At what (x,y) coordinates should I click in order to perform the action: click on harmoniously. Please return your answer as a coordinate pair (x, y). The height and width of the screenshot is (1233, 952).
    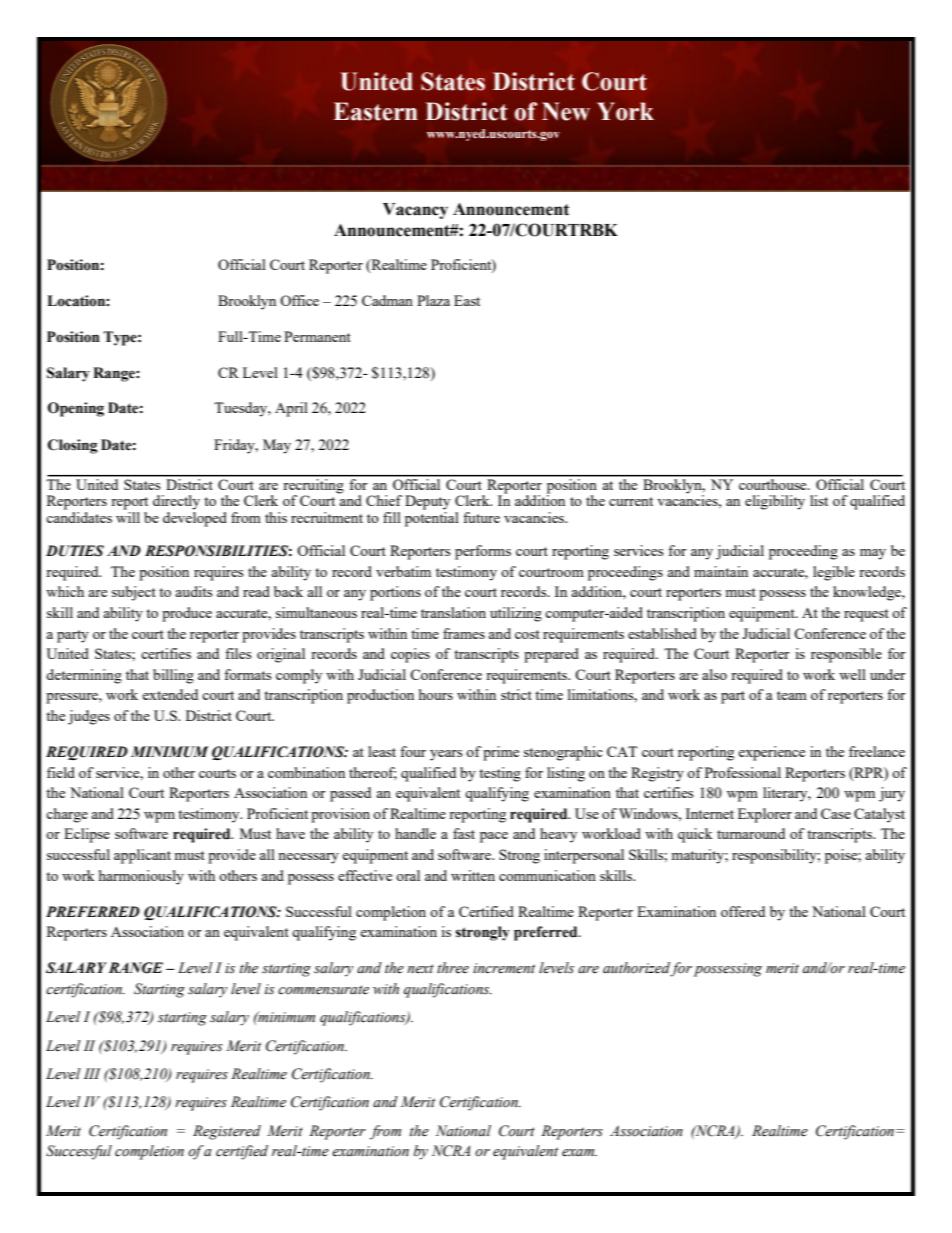
    Looking at the image, I should click on (141, 877).
